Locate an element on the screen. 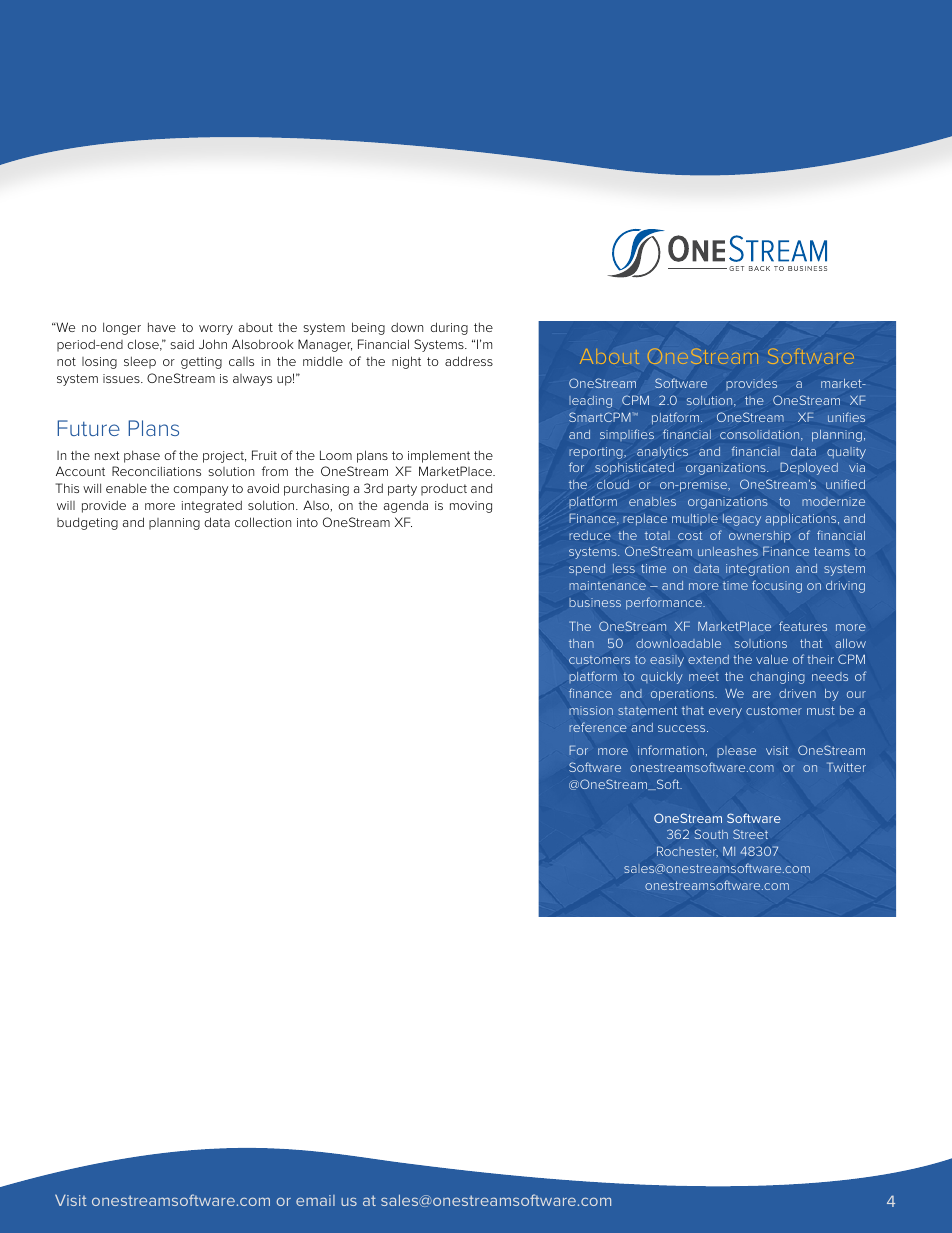 The height and width of the screenshot is (1233, 952). mission is located at coordinates (591, 710).
